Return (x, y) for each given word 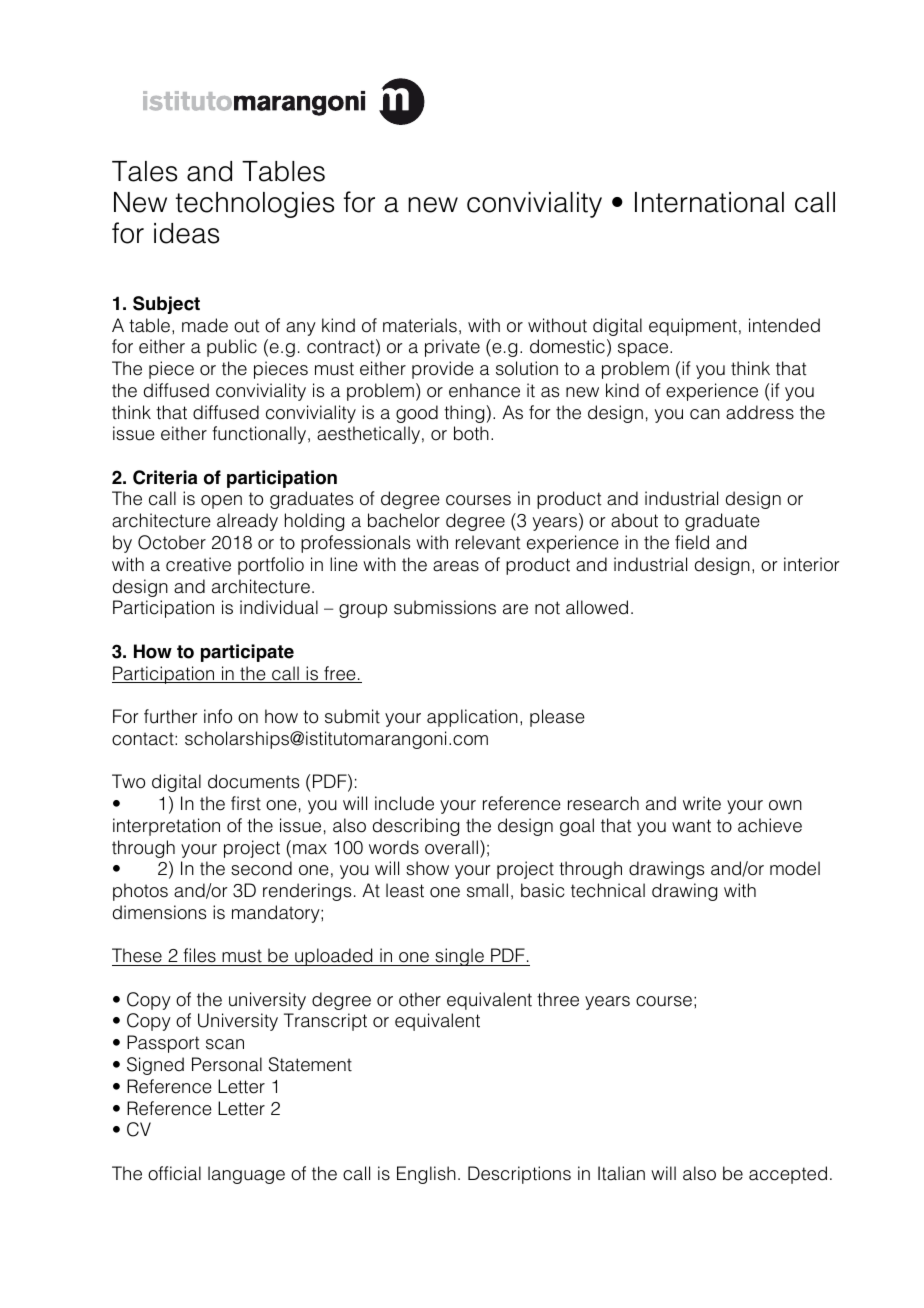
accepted (788, 1175)
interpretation (166, 827)
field (692, 542)
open (221, 502)
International (709, 202)
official (174, 1173)
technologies (255, 205)
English (426, 1175)
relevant (488, 542)
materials (420, 325)
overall (451, 847)
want (691, 826)
